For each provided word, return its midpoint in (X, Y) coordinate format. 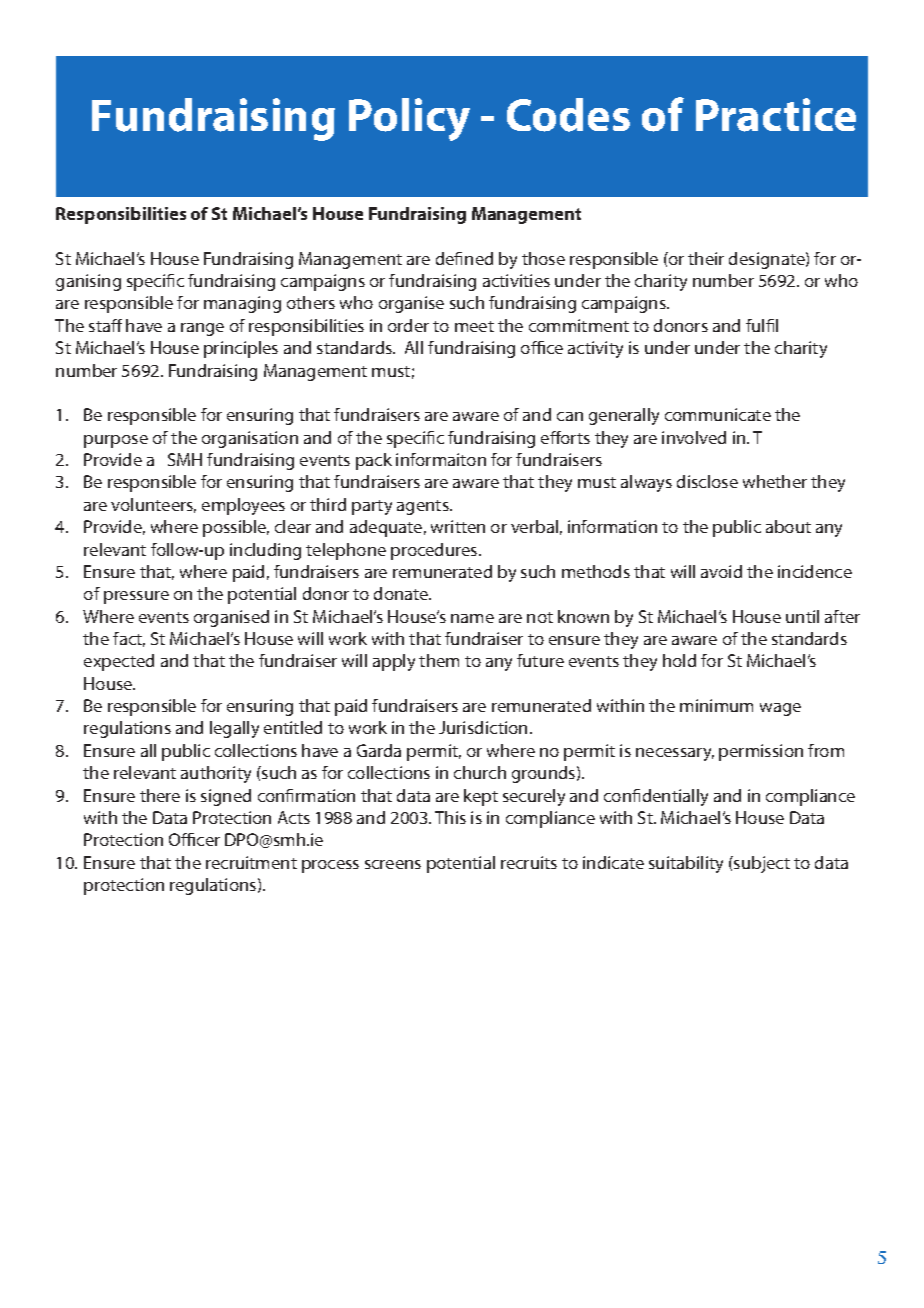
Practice (776, 115)
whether (775, 481)
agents (424, 507)
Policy (409, 119)
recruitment (251, 862)
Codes (568, 115)
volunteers (153, 505)
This (450, 817)
